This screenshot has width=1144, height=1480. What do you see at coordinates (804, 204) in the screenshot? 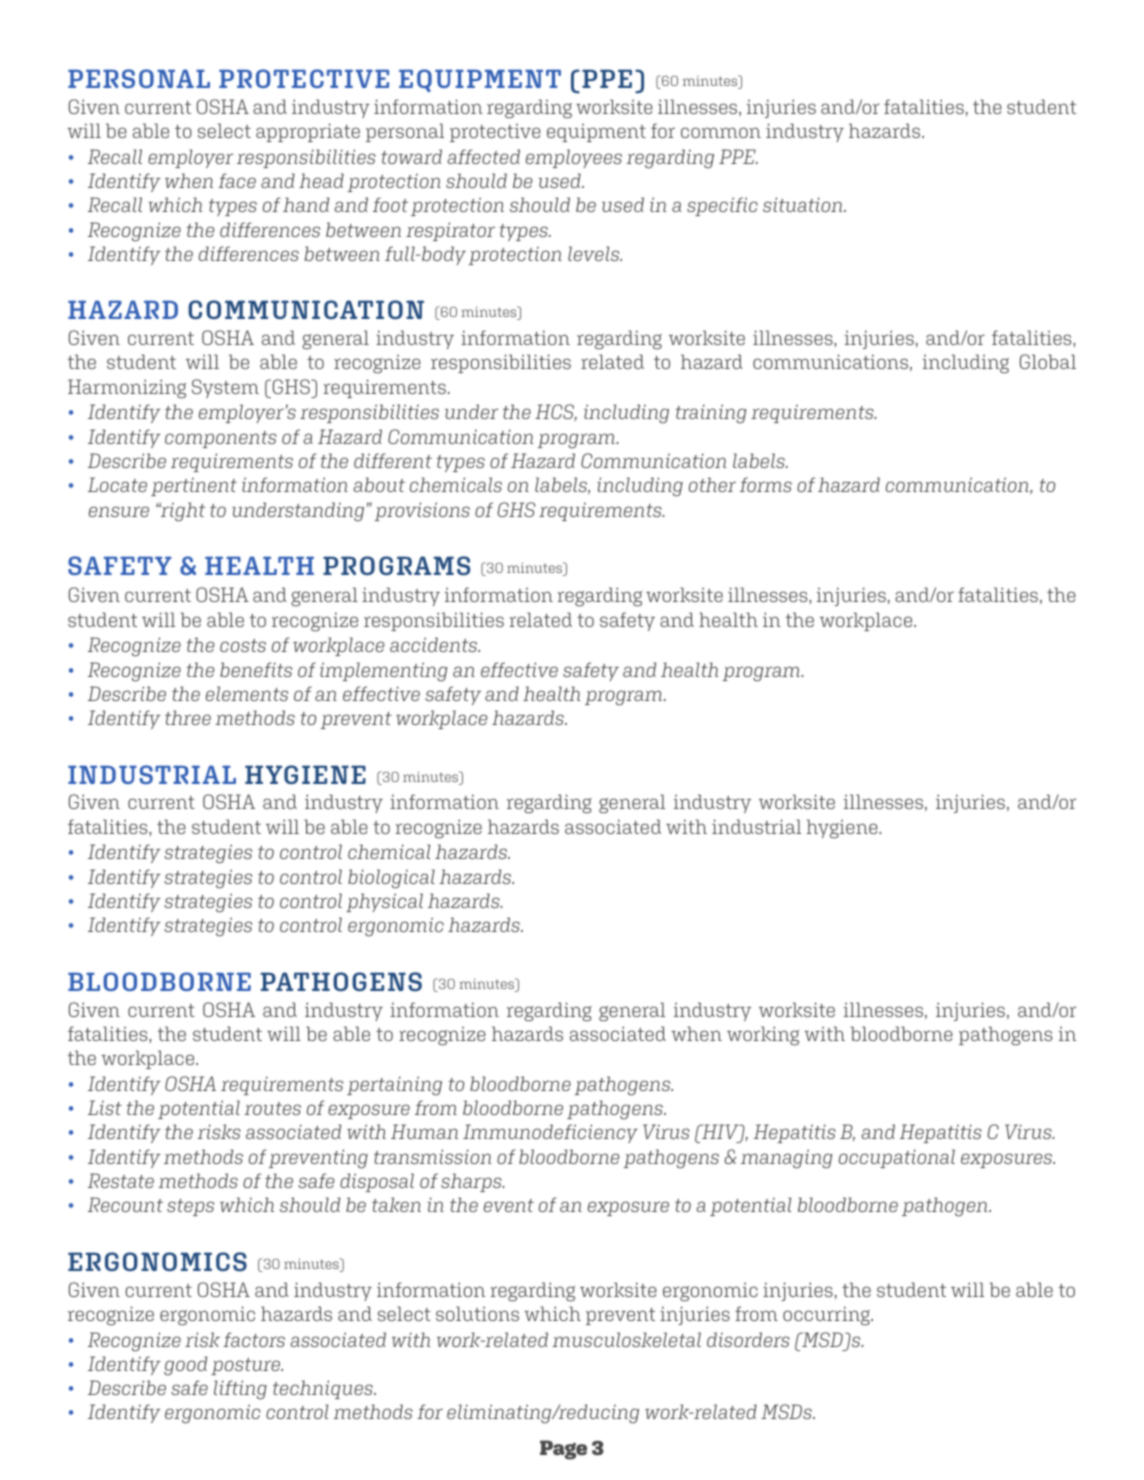
I see `situation` at bounding box center [804, 204].
